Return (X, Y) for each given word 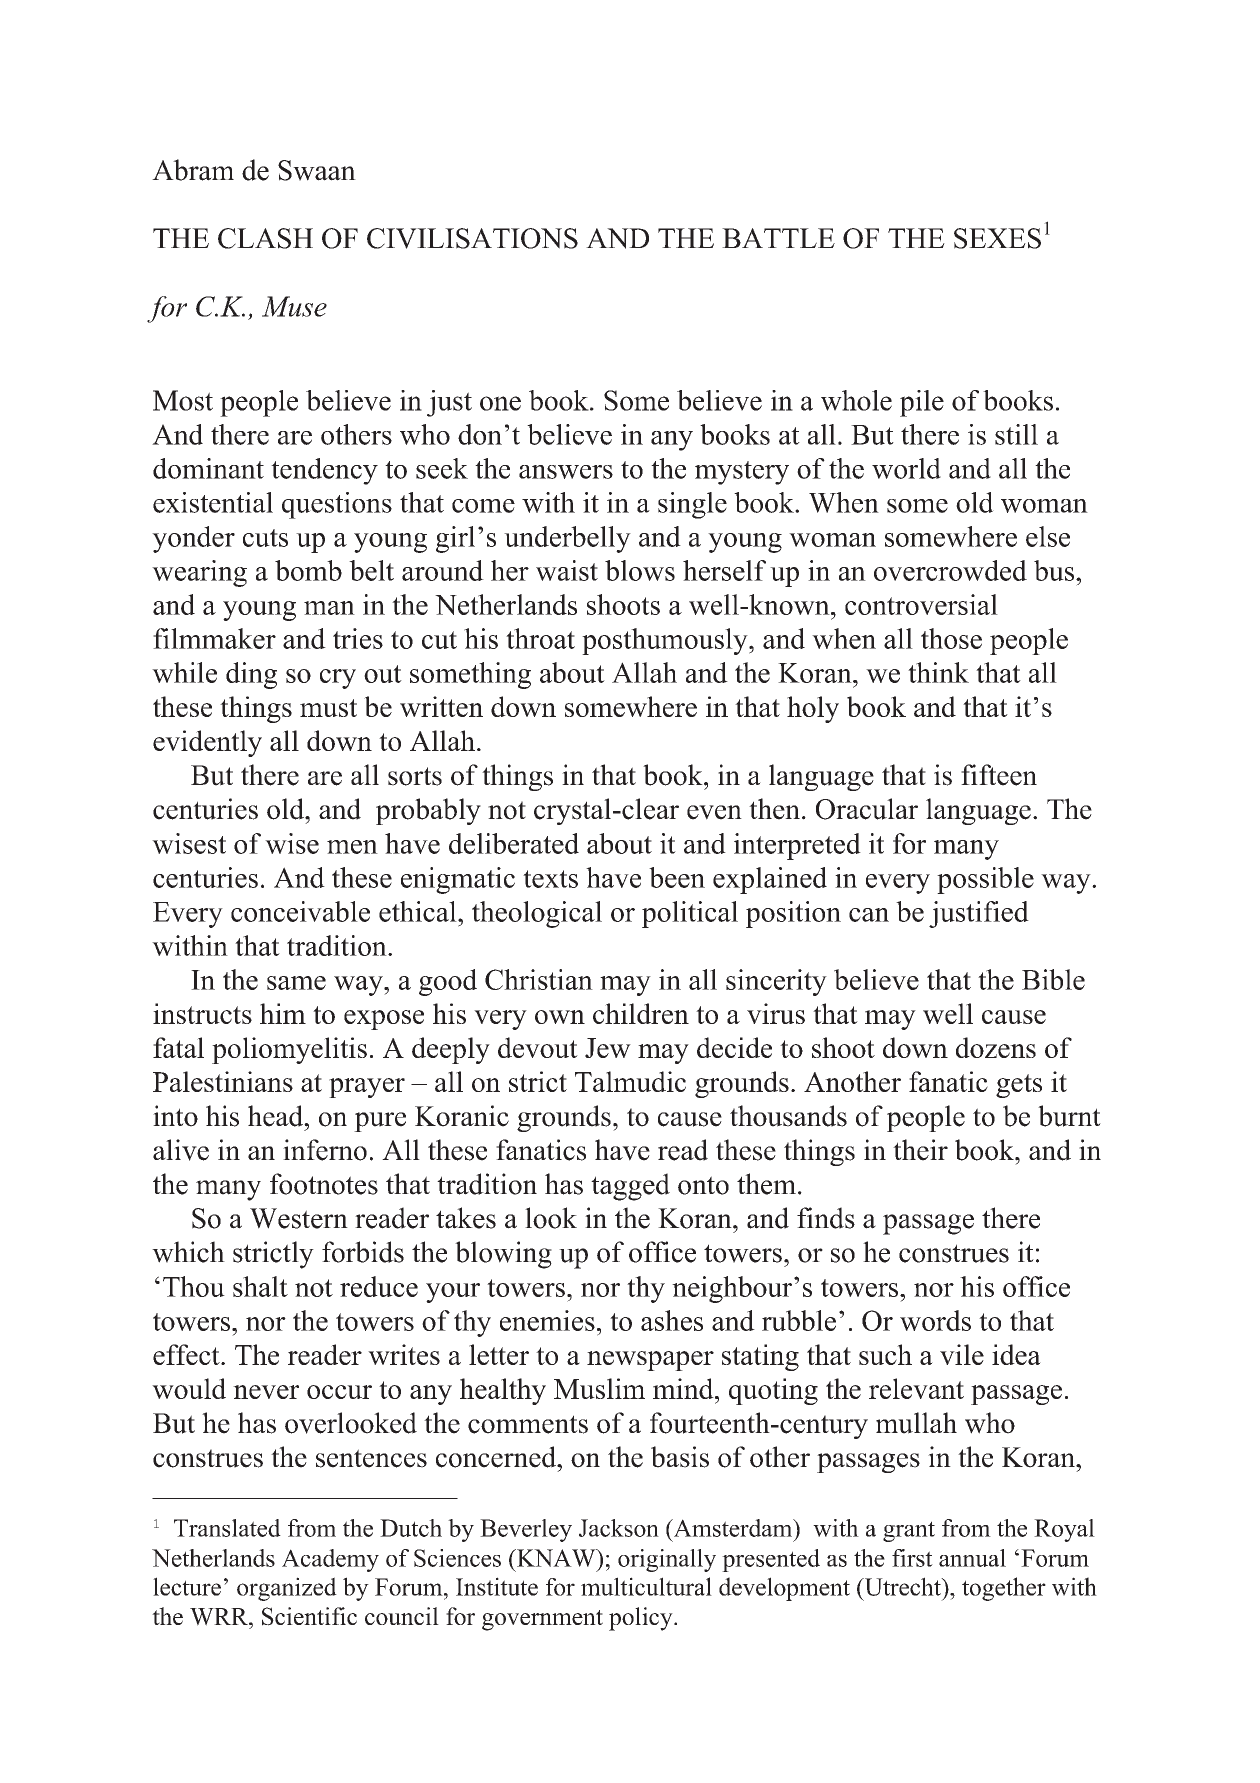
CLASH (265, 238)
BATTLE (778, 238)
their (920, 1150)
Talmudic (630, 1081)
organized (287, 1589)
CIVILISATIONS (472, 238)
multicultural (646, 1586)
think (938, 672)
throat (540, 638)
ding (251, 675)
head (277, 1116)
